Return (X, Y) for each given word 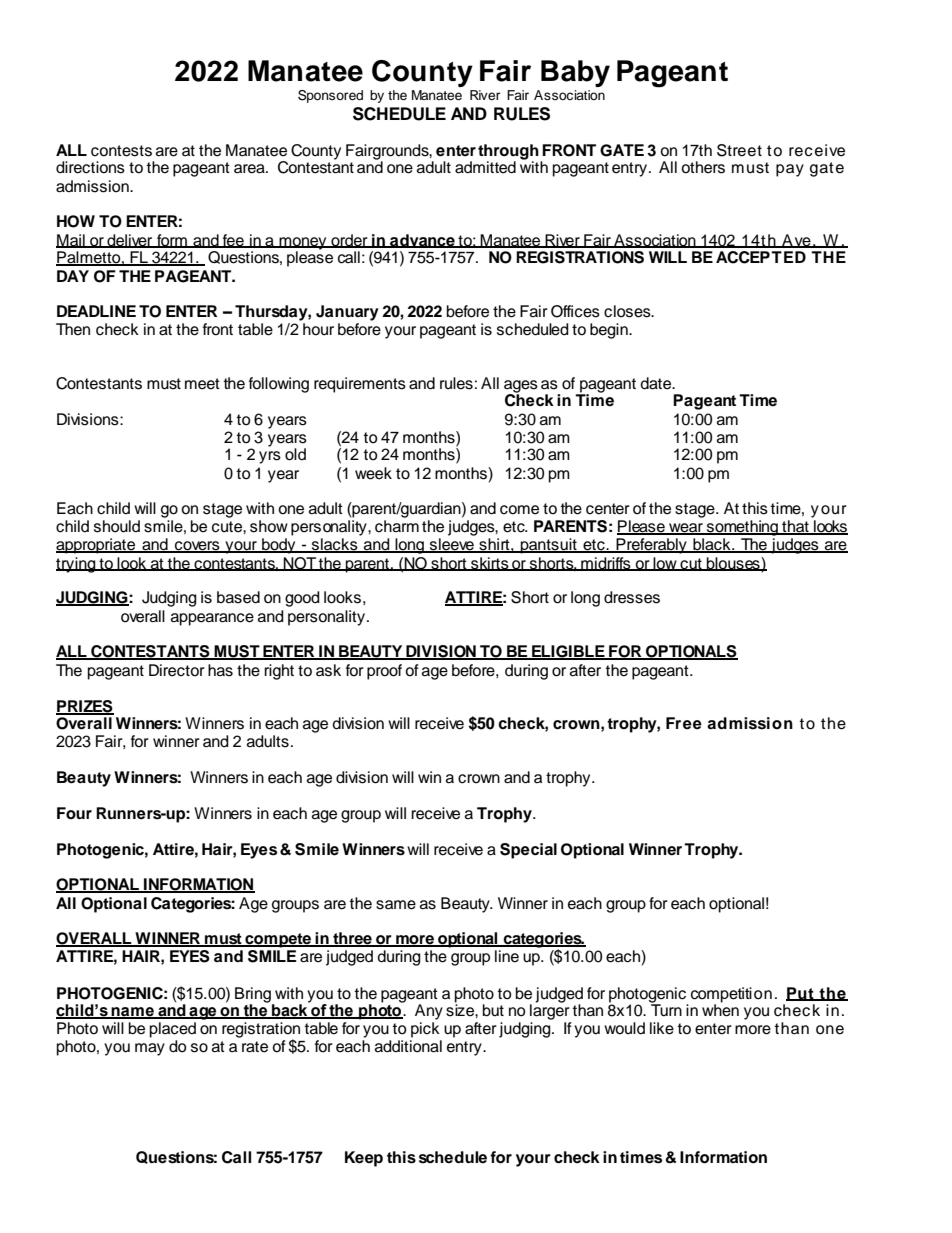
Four (74, 813)
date (657, 383)
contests (121, 151)
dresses (632, 597)
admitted (485, 167)
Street (739, 150)
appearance (212, 619)
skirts (490, 564)
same (396, 905)
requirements (360, 385)
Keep (364, 1159)
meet (202, 384)
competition (731, 995)
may (150, 1049)
